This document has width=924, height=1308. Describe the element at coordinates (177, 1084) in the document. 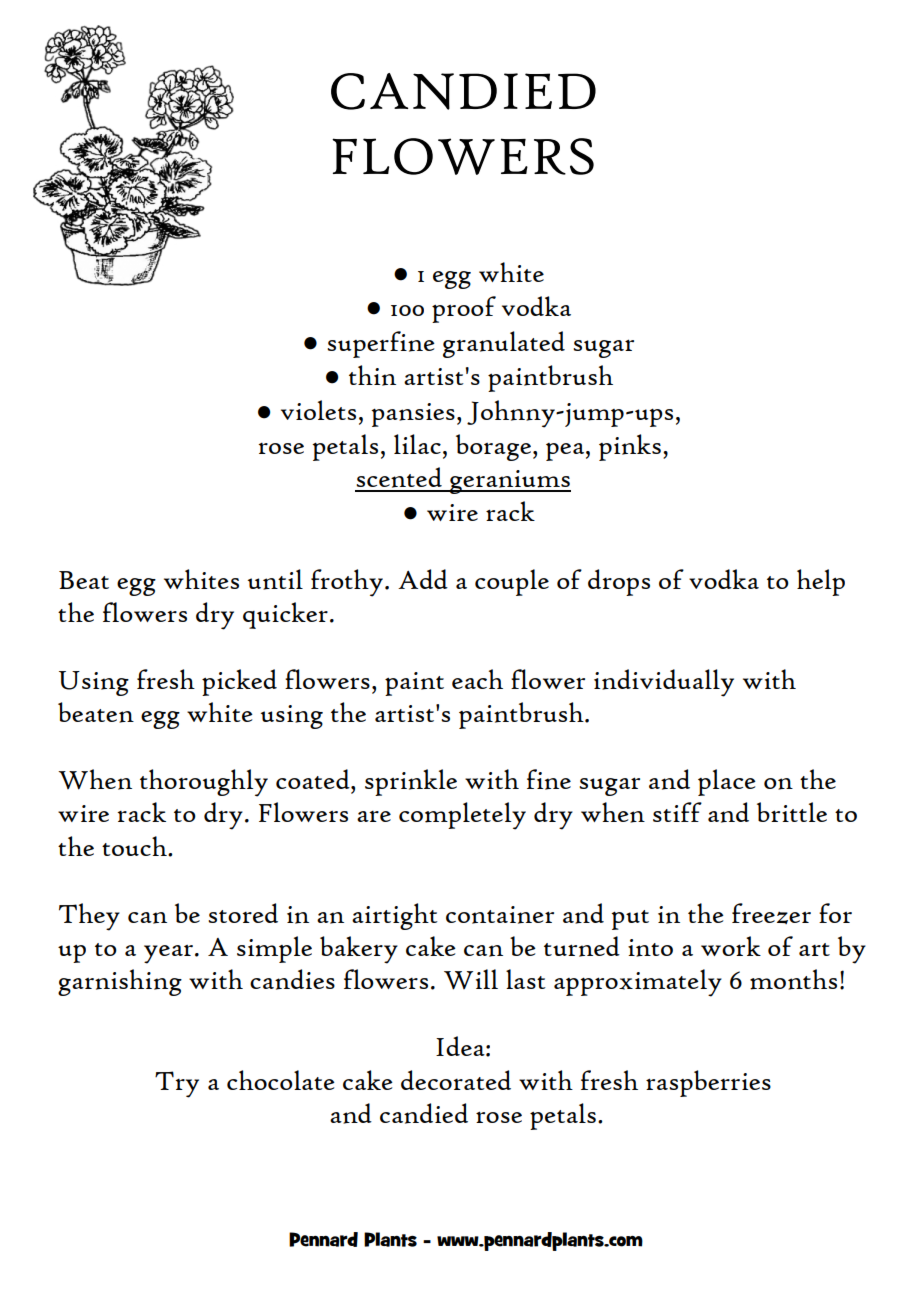

I see `Try` at that location.
